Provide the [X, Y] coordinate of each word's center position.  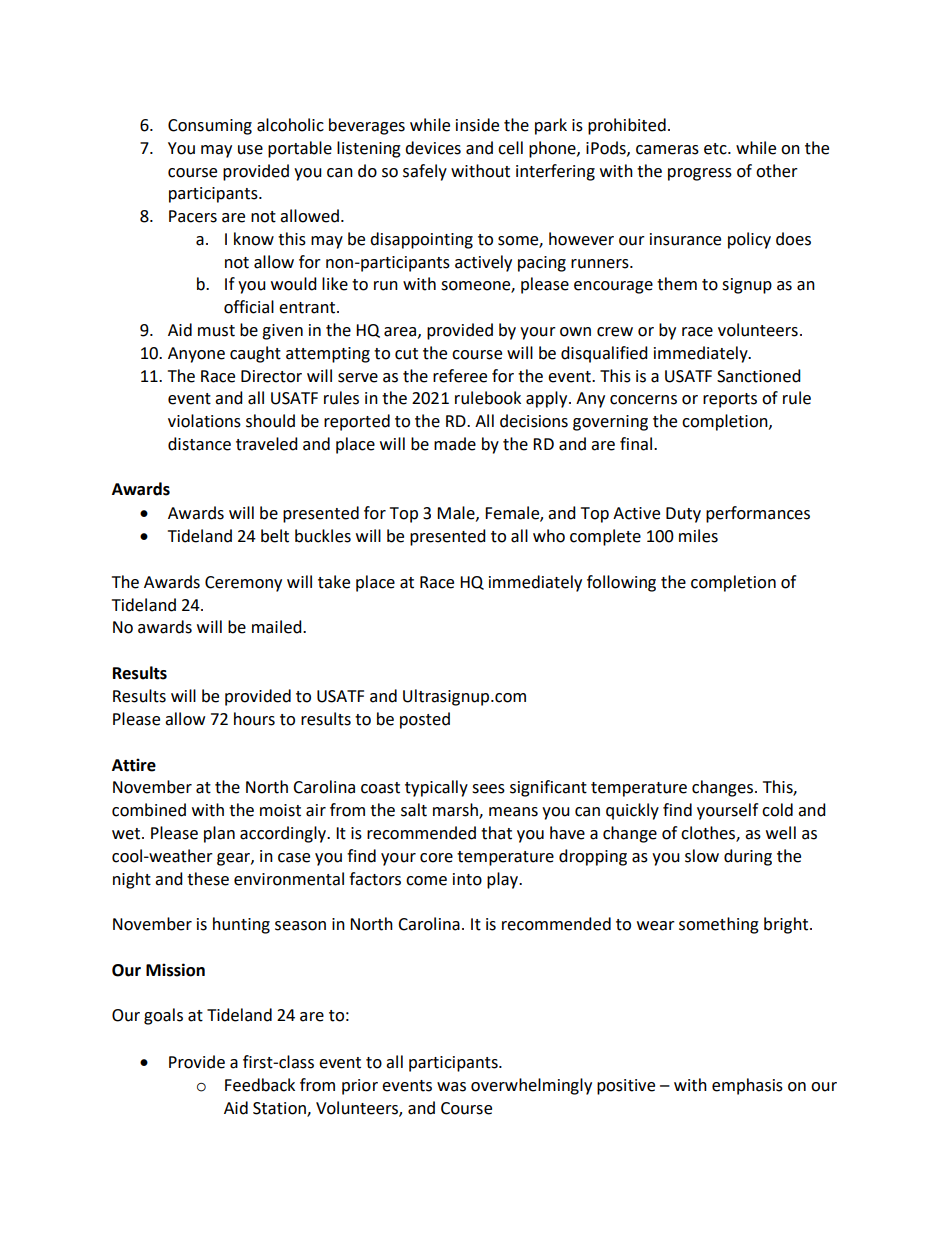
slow [702, 856]
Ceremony [243, 584]
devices [433, 148]
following [621, 583]
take [334, 582]
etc [716, 149]
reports [730, 400]
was [451, 1087]
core [436, 858]
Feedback [260, 1085]
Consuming [210, 127]
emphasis [747, 1086]
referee [460, 376]
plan [219, 834]
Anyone [196, 355]
